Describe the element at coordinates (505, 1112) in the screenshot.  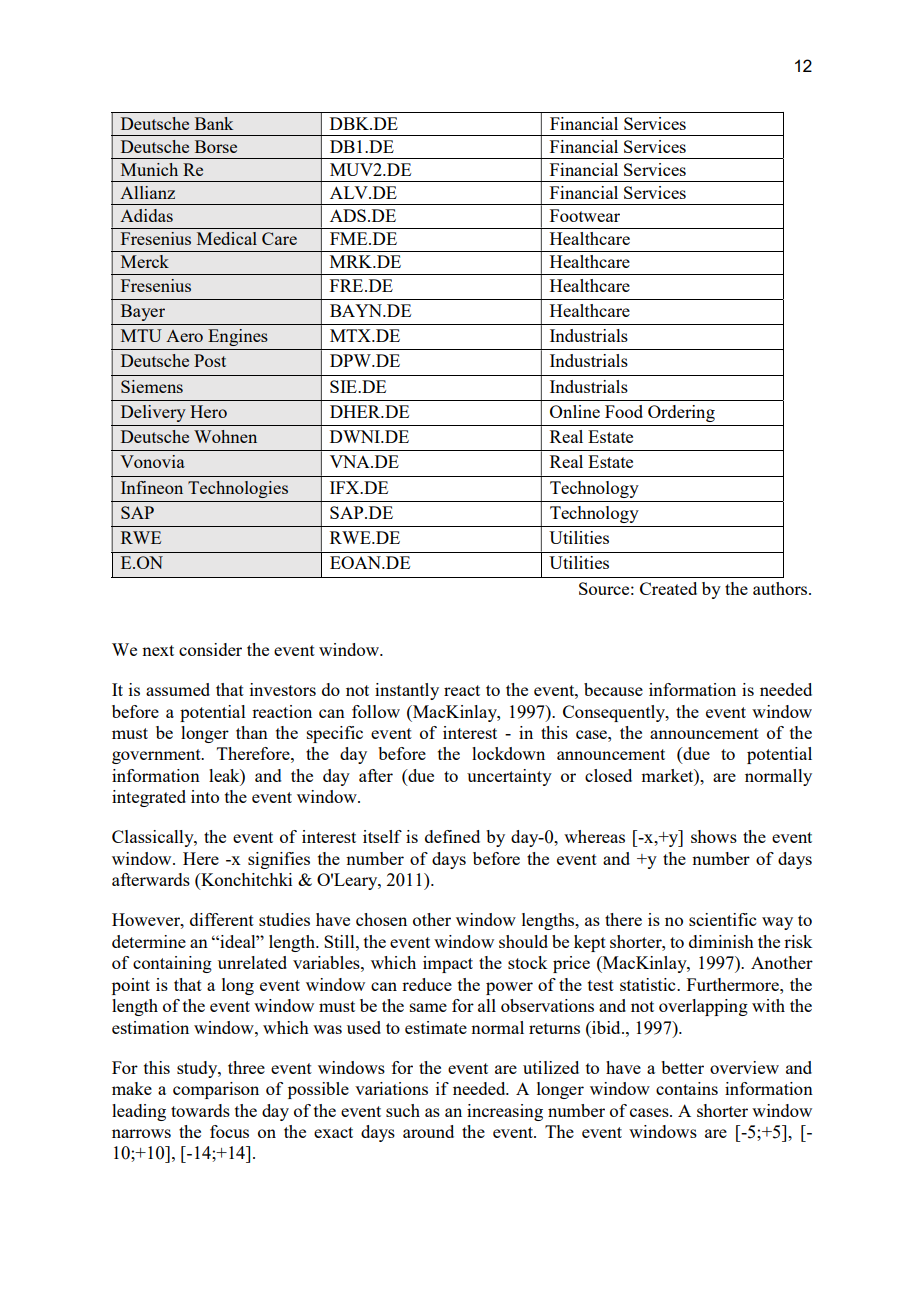
I see `increasing` at that location.
